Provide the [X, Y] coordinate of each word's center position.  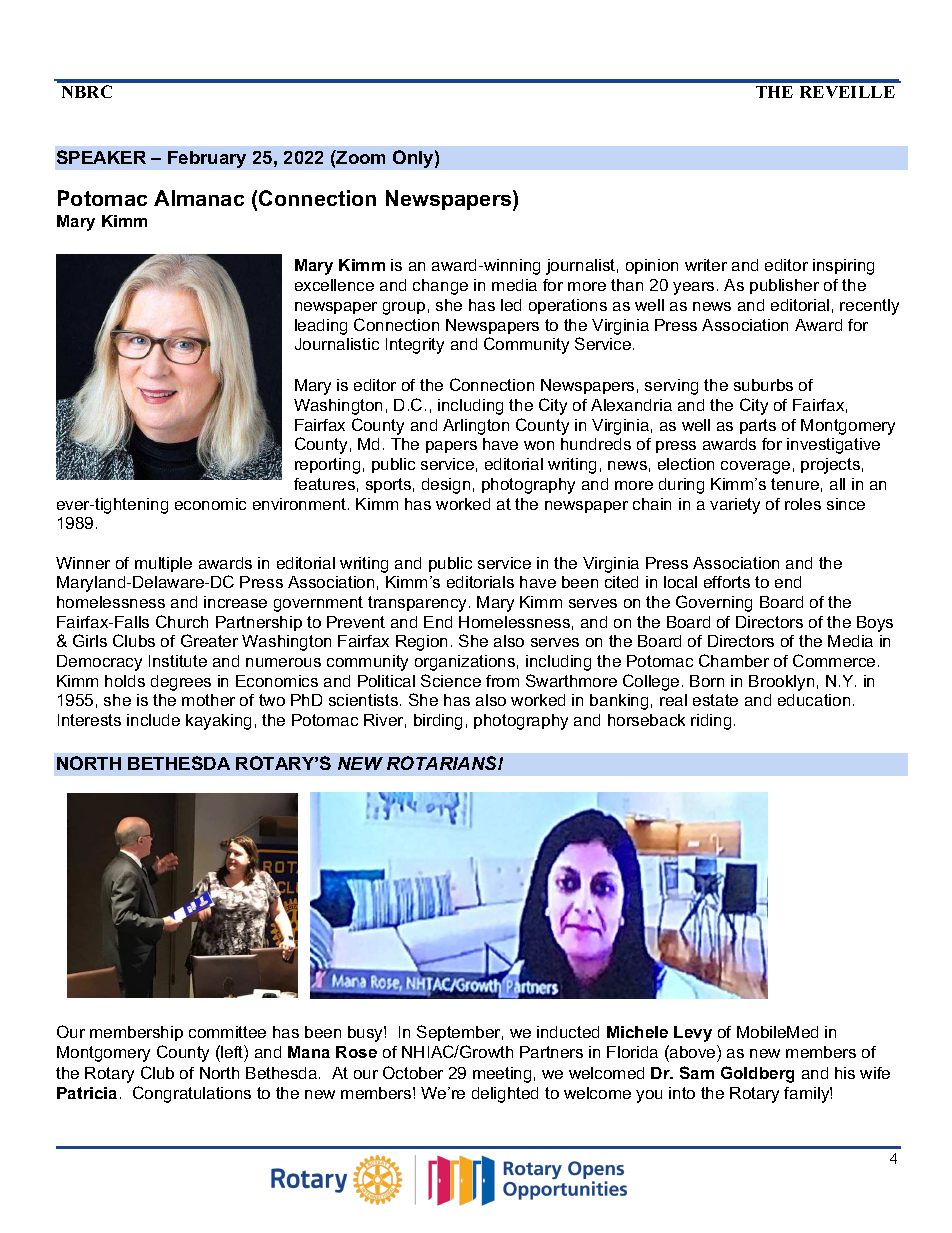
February [207, 159]
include [153, 720]
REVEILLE [847, 92]
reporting [327, 466]
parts [758, 426]
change [440, 287]
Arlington [476, 427]
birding [438, 722]
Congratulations [192, 1094]
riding [711, 722]
